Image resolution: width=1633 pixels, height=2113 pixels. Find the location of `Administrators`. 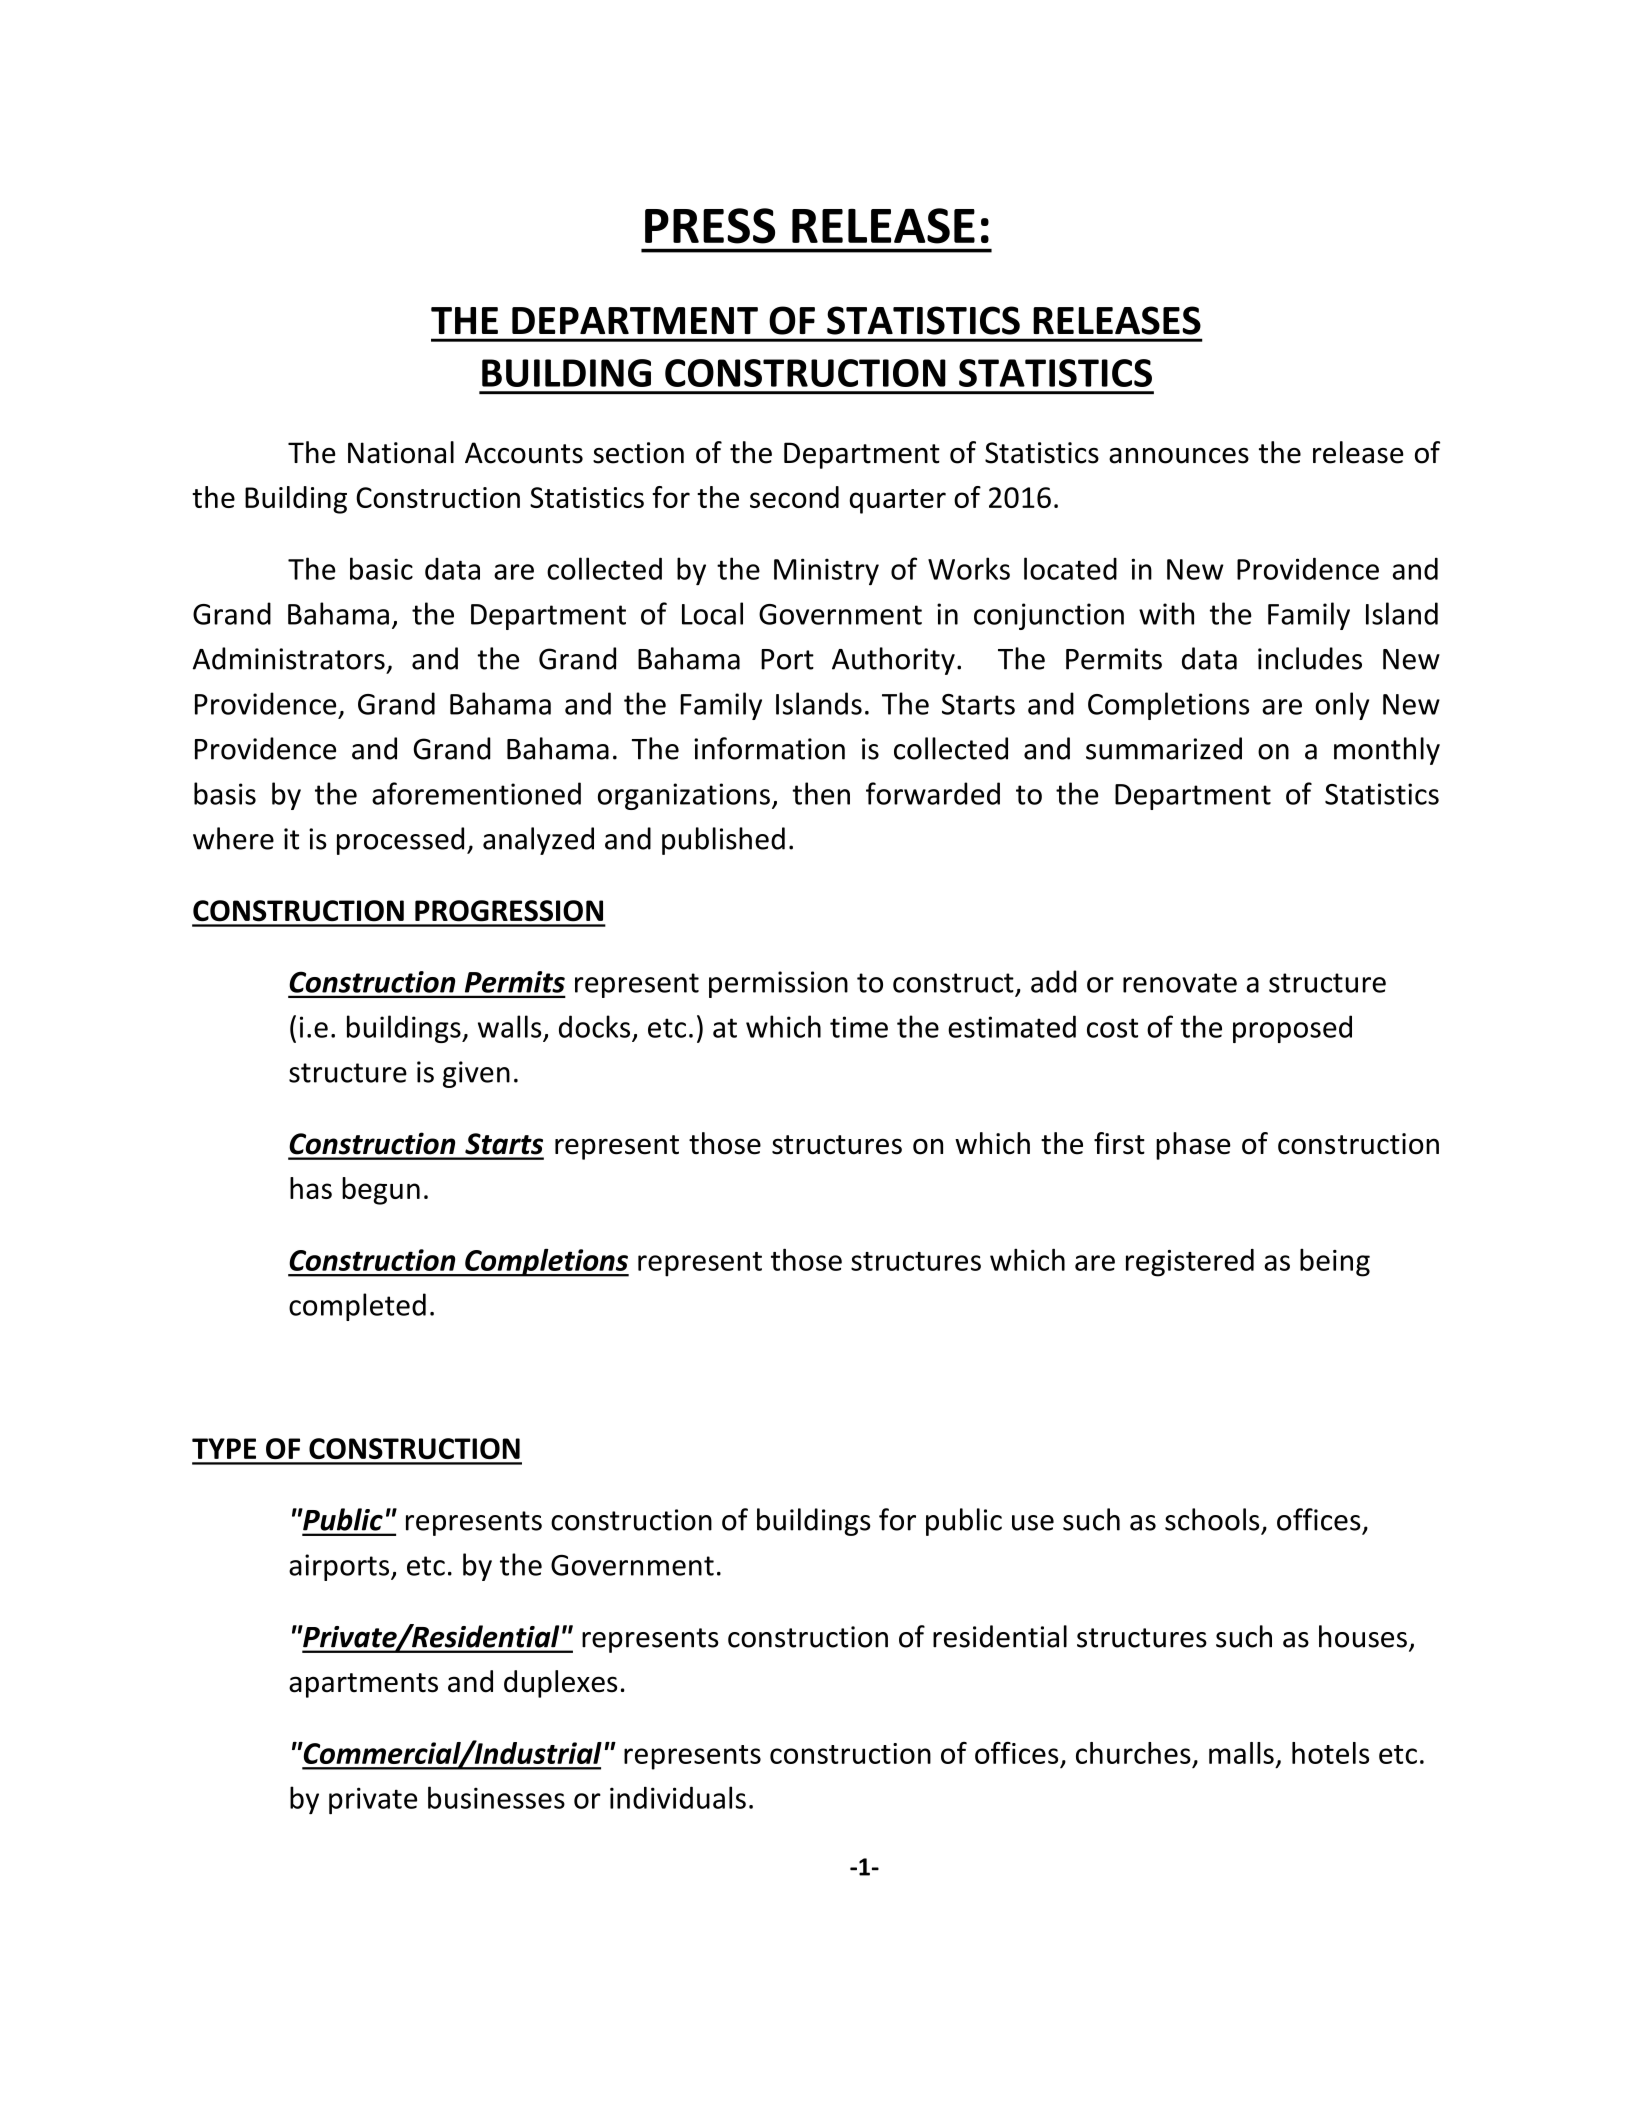

Administrators is located at coordinates (289, 658).
